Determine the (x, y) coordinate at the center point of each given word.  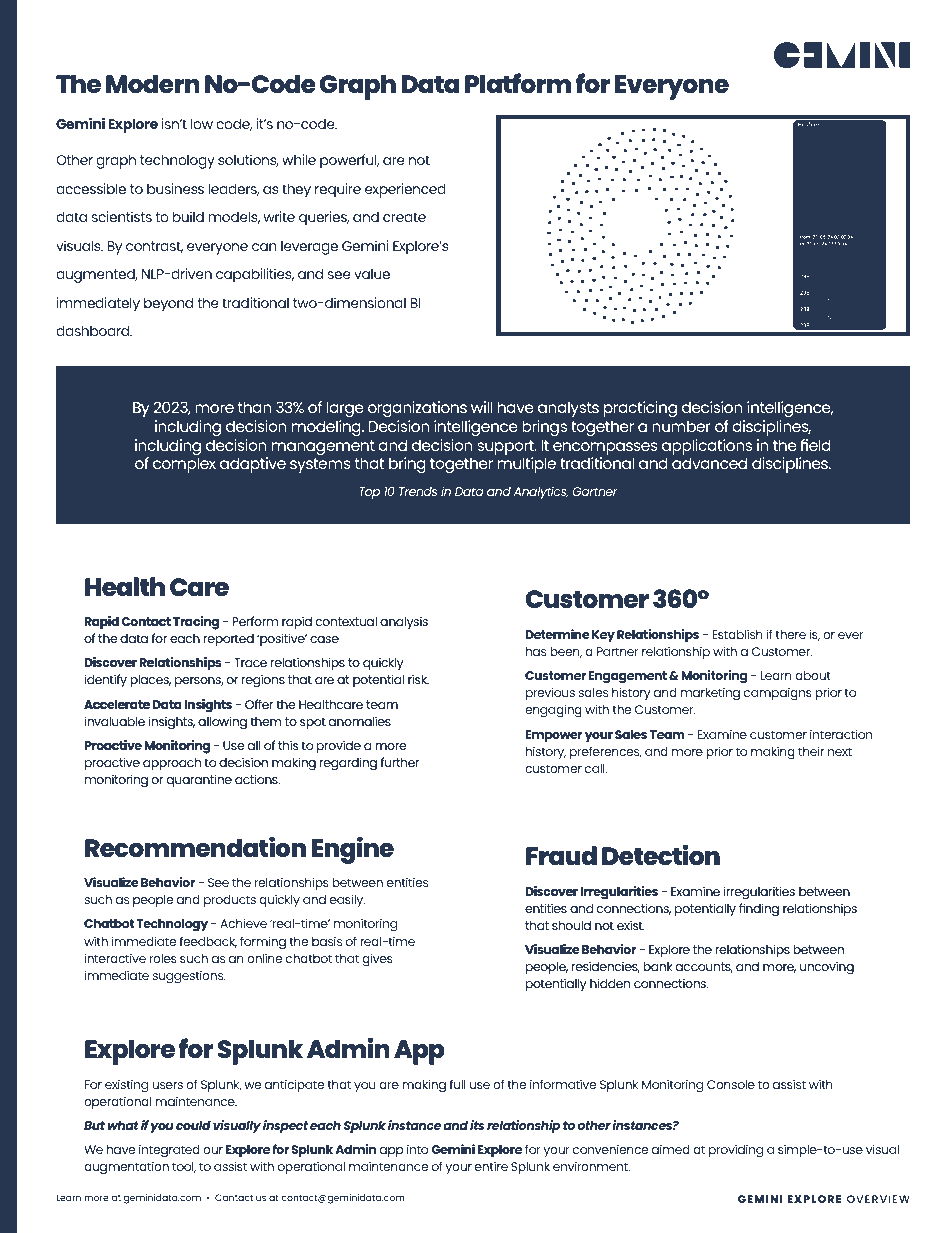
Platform (518, 83)
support (506, 447)
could (193, 1125)
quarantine (199, 780)
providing (736, 1151)
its (477, 1125)
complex (184, 465)
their (811, 751)
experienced (405, 190)
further (400, 762)
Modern (153, 83)
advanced (709, 463)
